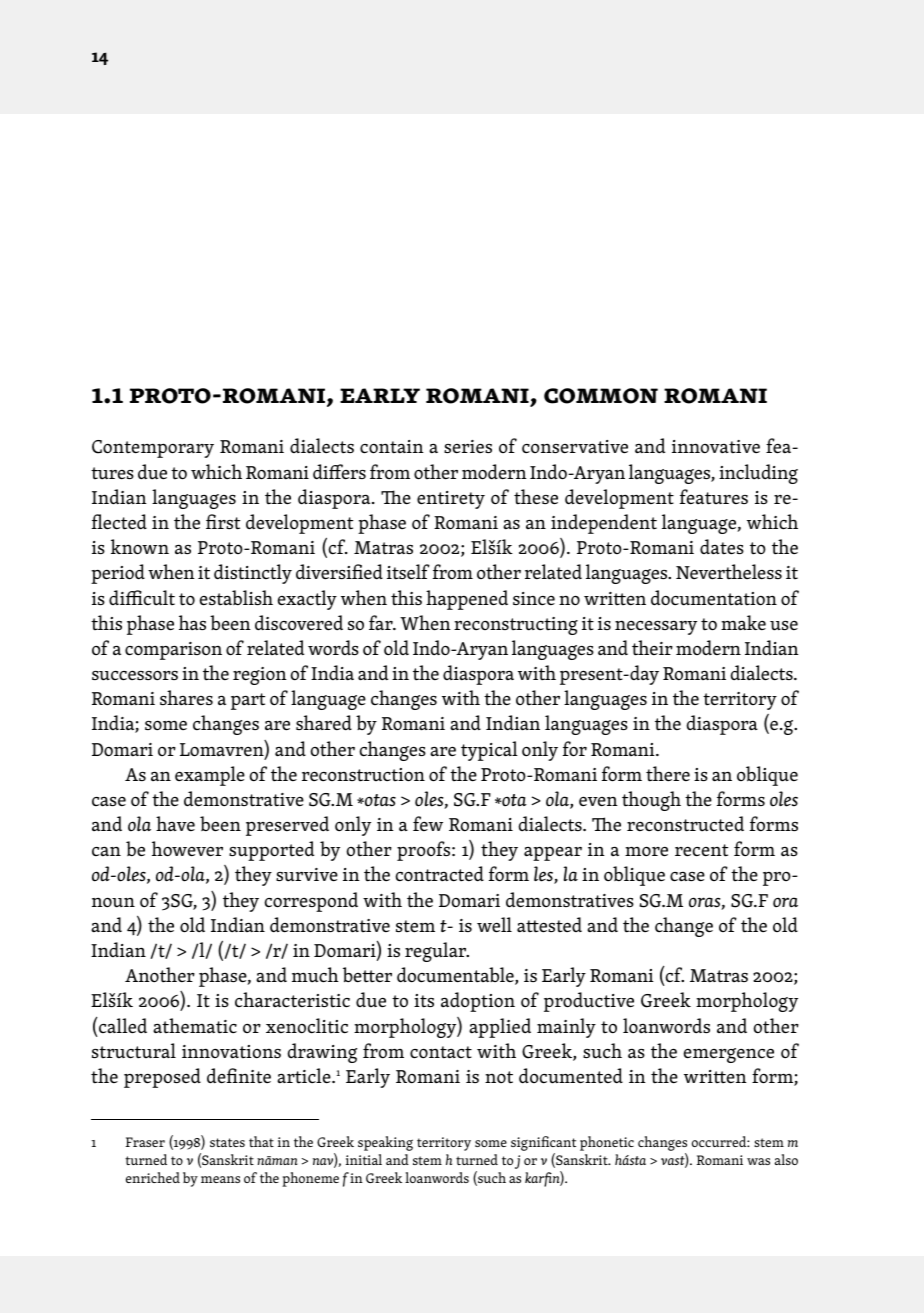  Describe the element at coordinates (668, 774) in the screenshot. I see `there` at that location.
